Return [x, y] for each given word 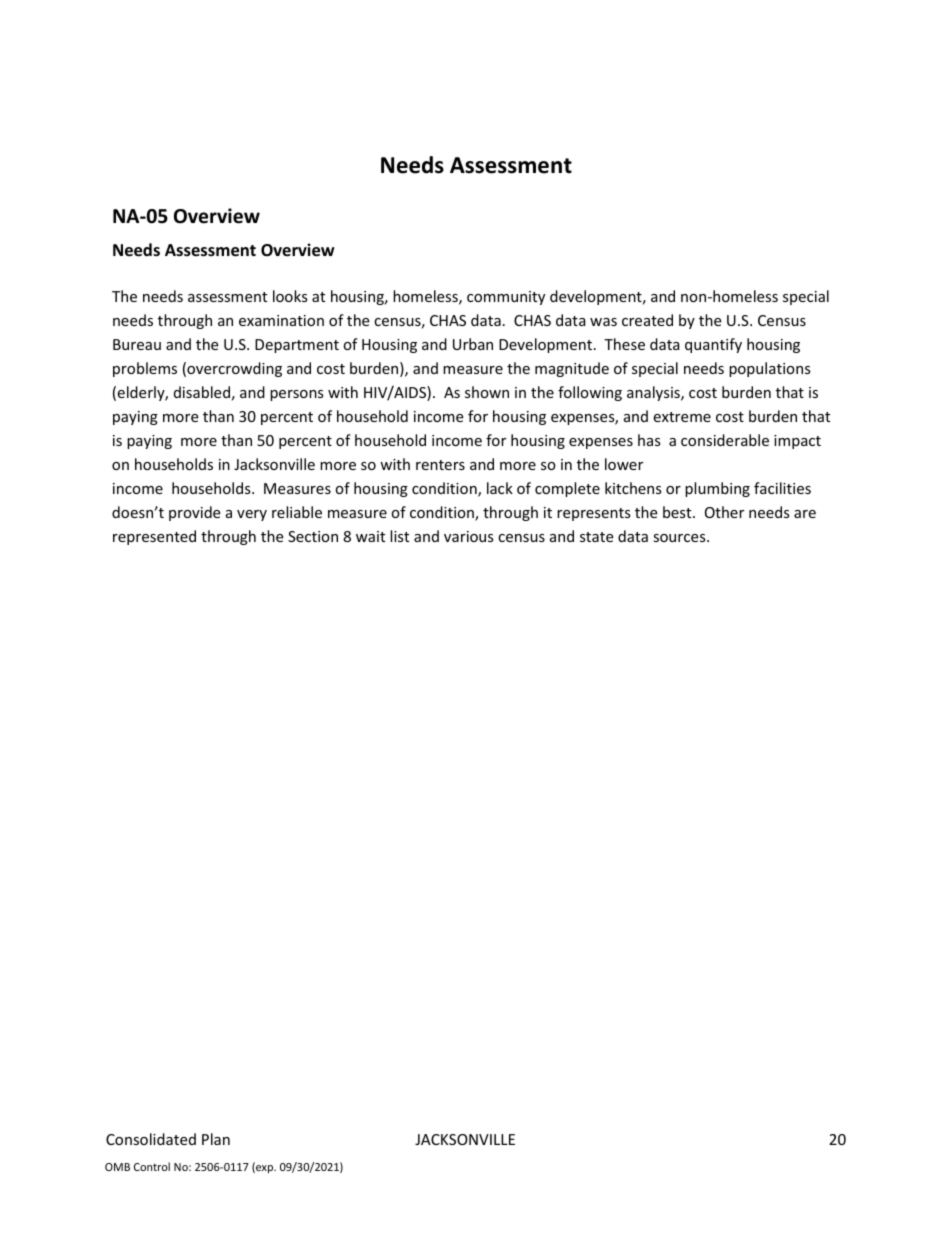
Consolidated [151, 1139]
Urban [473, 344]
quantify [713, 345]
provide [194, 513]
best [678, 512]
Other [724, 512]
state [596, 537]
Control [152, 1166]
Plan [216, 1139]
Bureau [137, 344]
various [469, 536]
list [399, 536]
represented [154, 537]
